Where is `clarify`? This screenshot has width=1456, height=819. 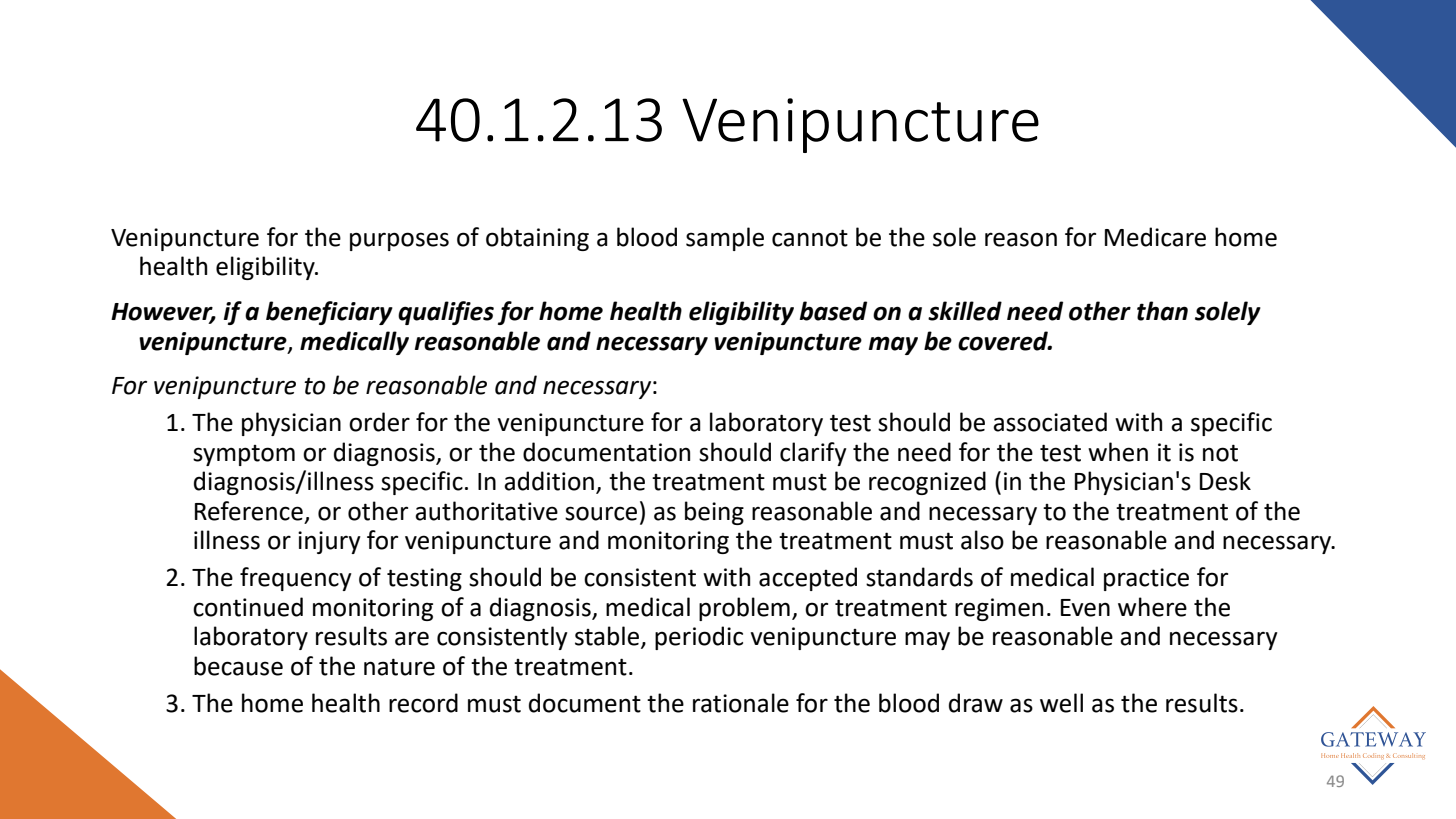 clarify is located at coordinates (813, 454).
